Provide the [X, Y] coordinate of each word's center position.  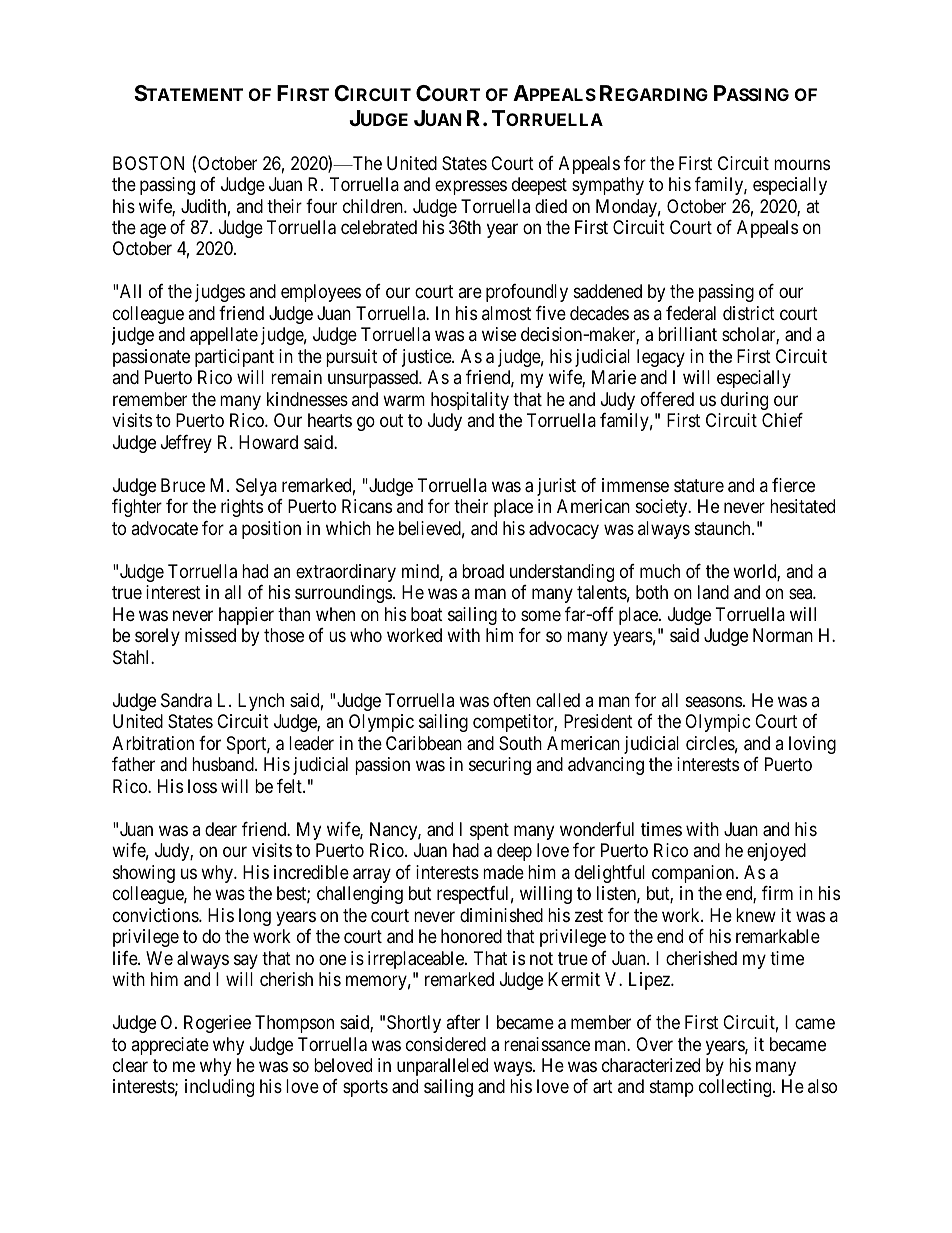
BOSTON [148, 163]
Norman [783, 635]
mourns [802, 164]
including [219, 1088]
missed [210, 635]
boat [427, 614]
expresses [471, 187]
